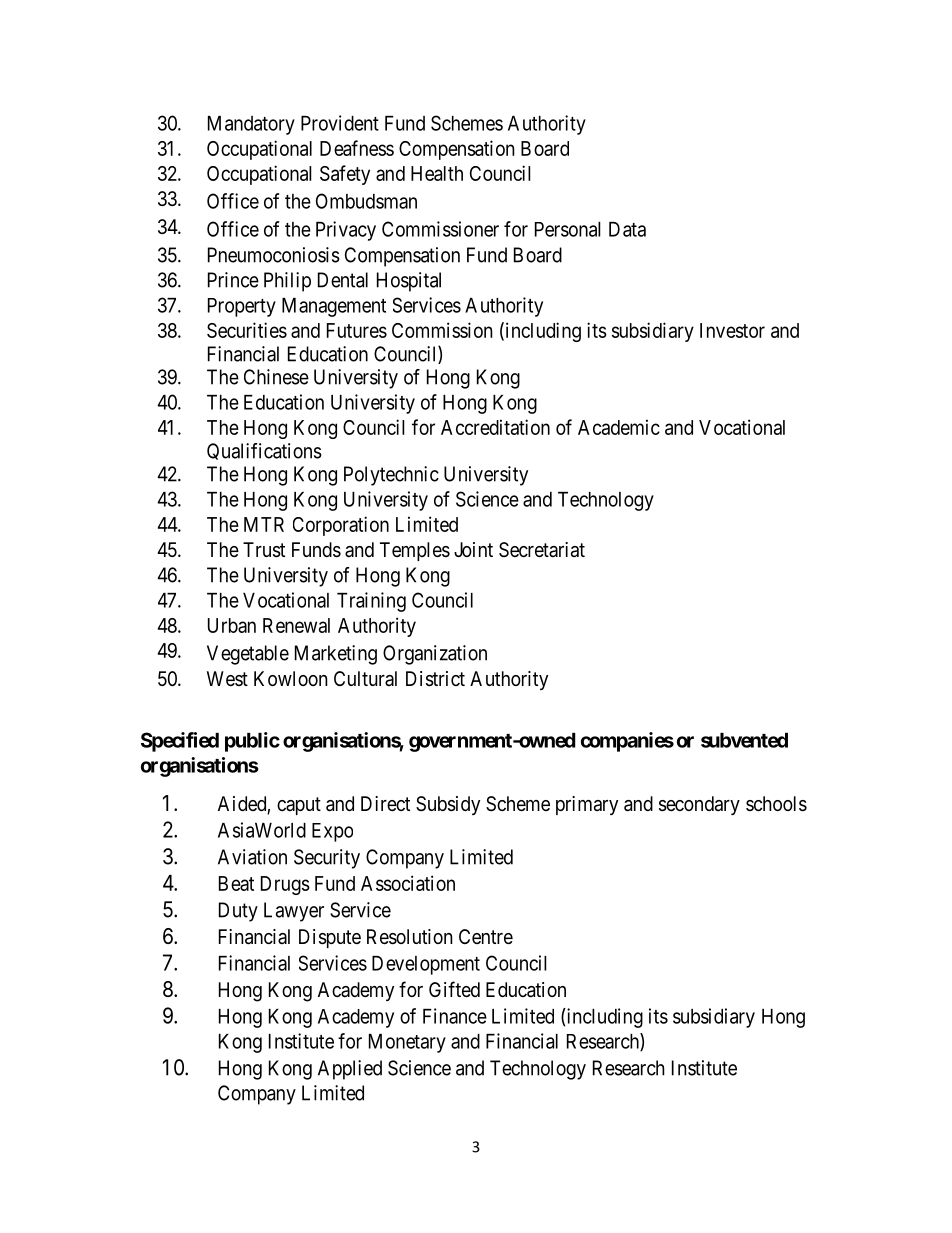  What do you see at coordinates (448, 805) in the screenshot?
I see `Subsidy` at bounding box center [448, 805].
